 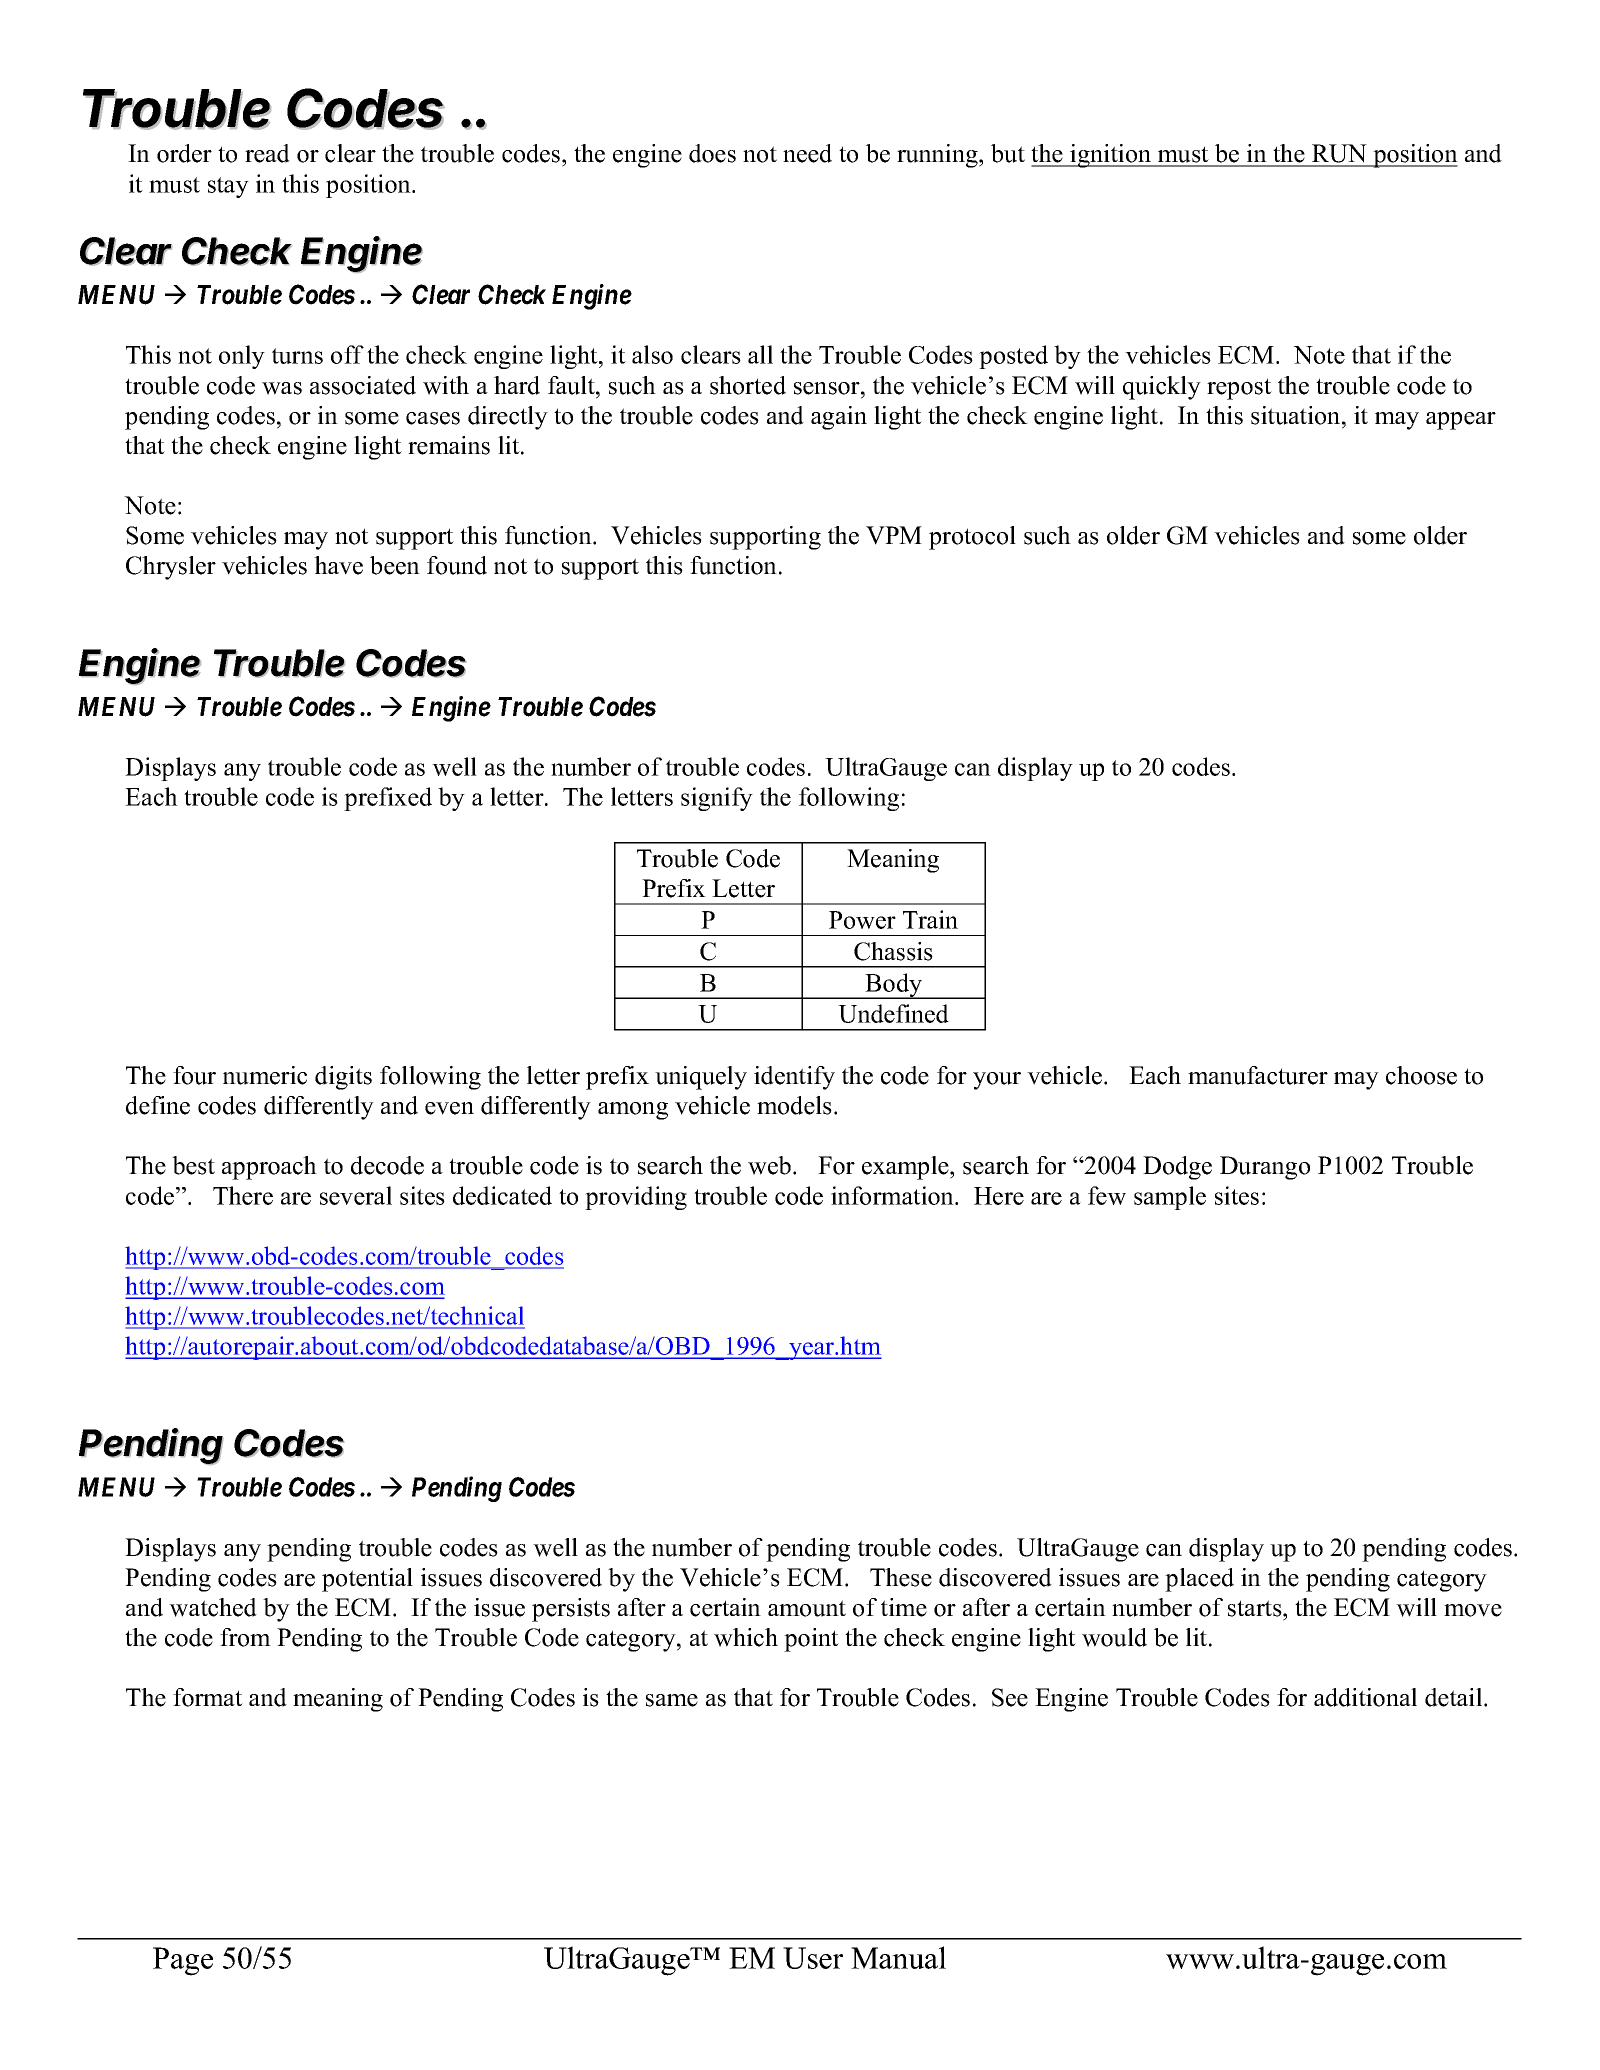 I want to click on manufacturer, so click(x=1258, y=1075).
